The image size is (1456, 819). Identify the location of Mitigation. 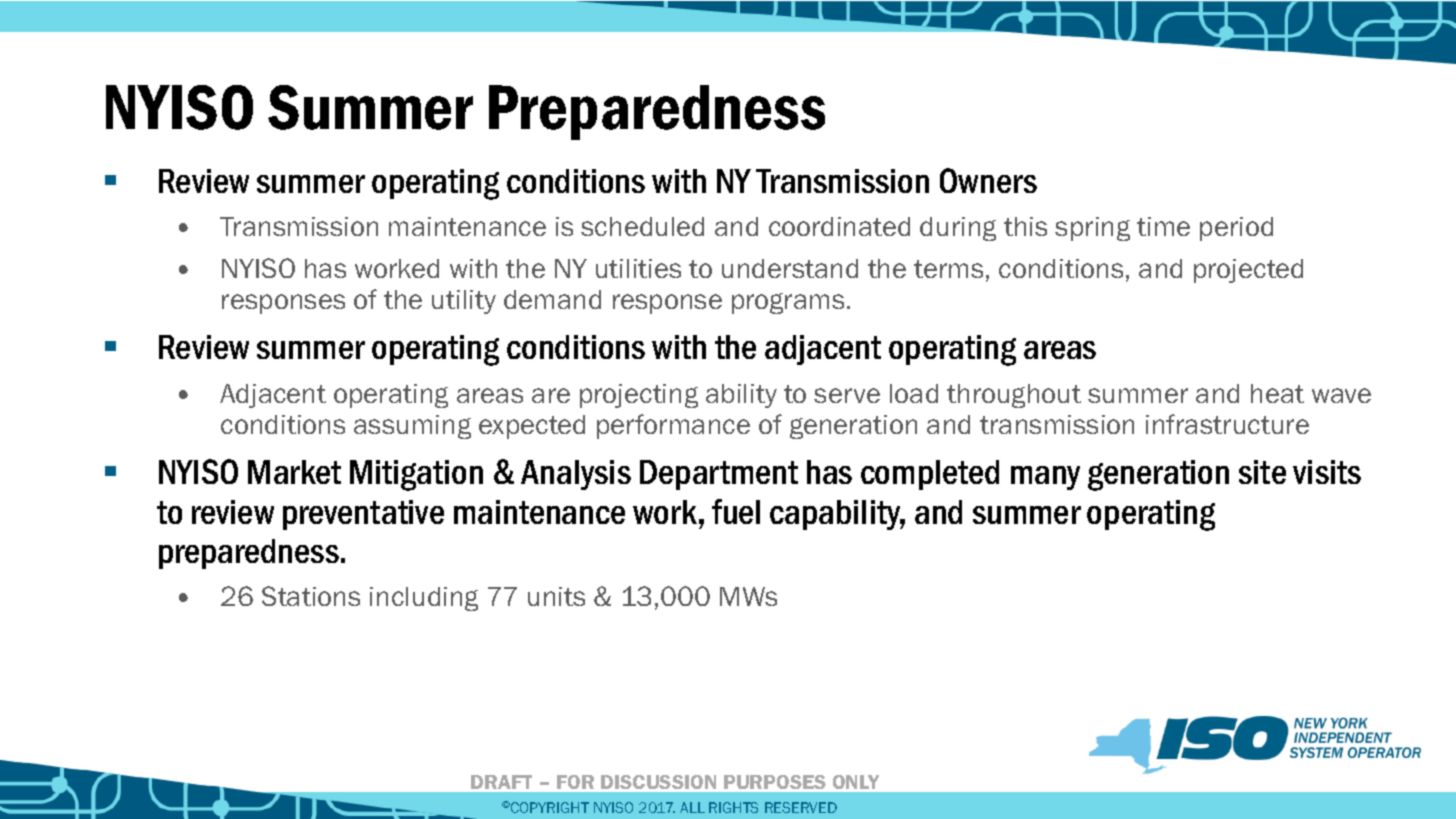
(416, 475).
